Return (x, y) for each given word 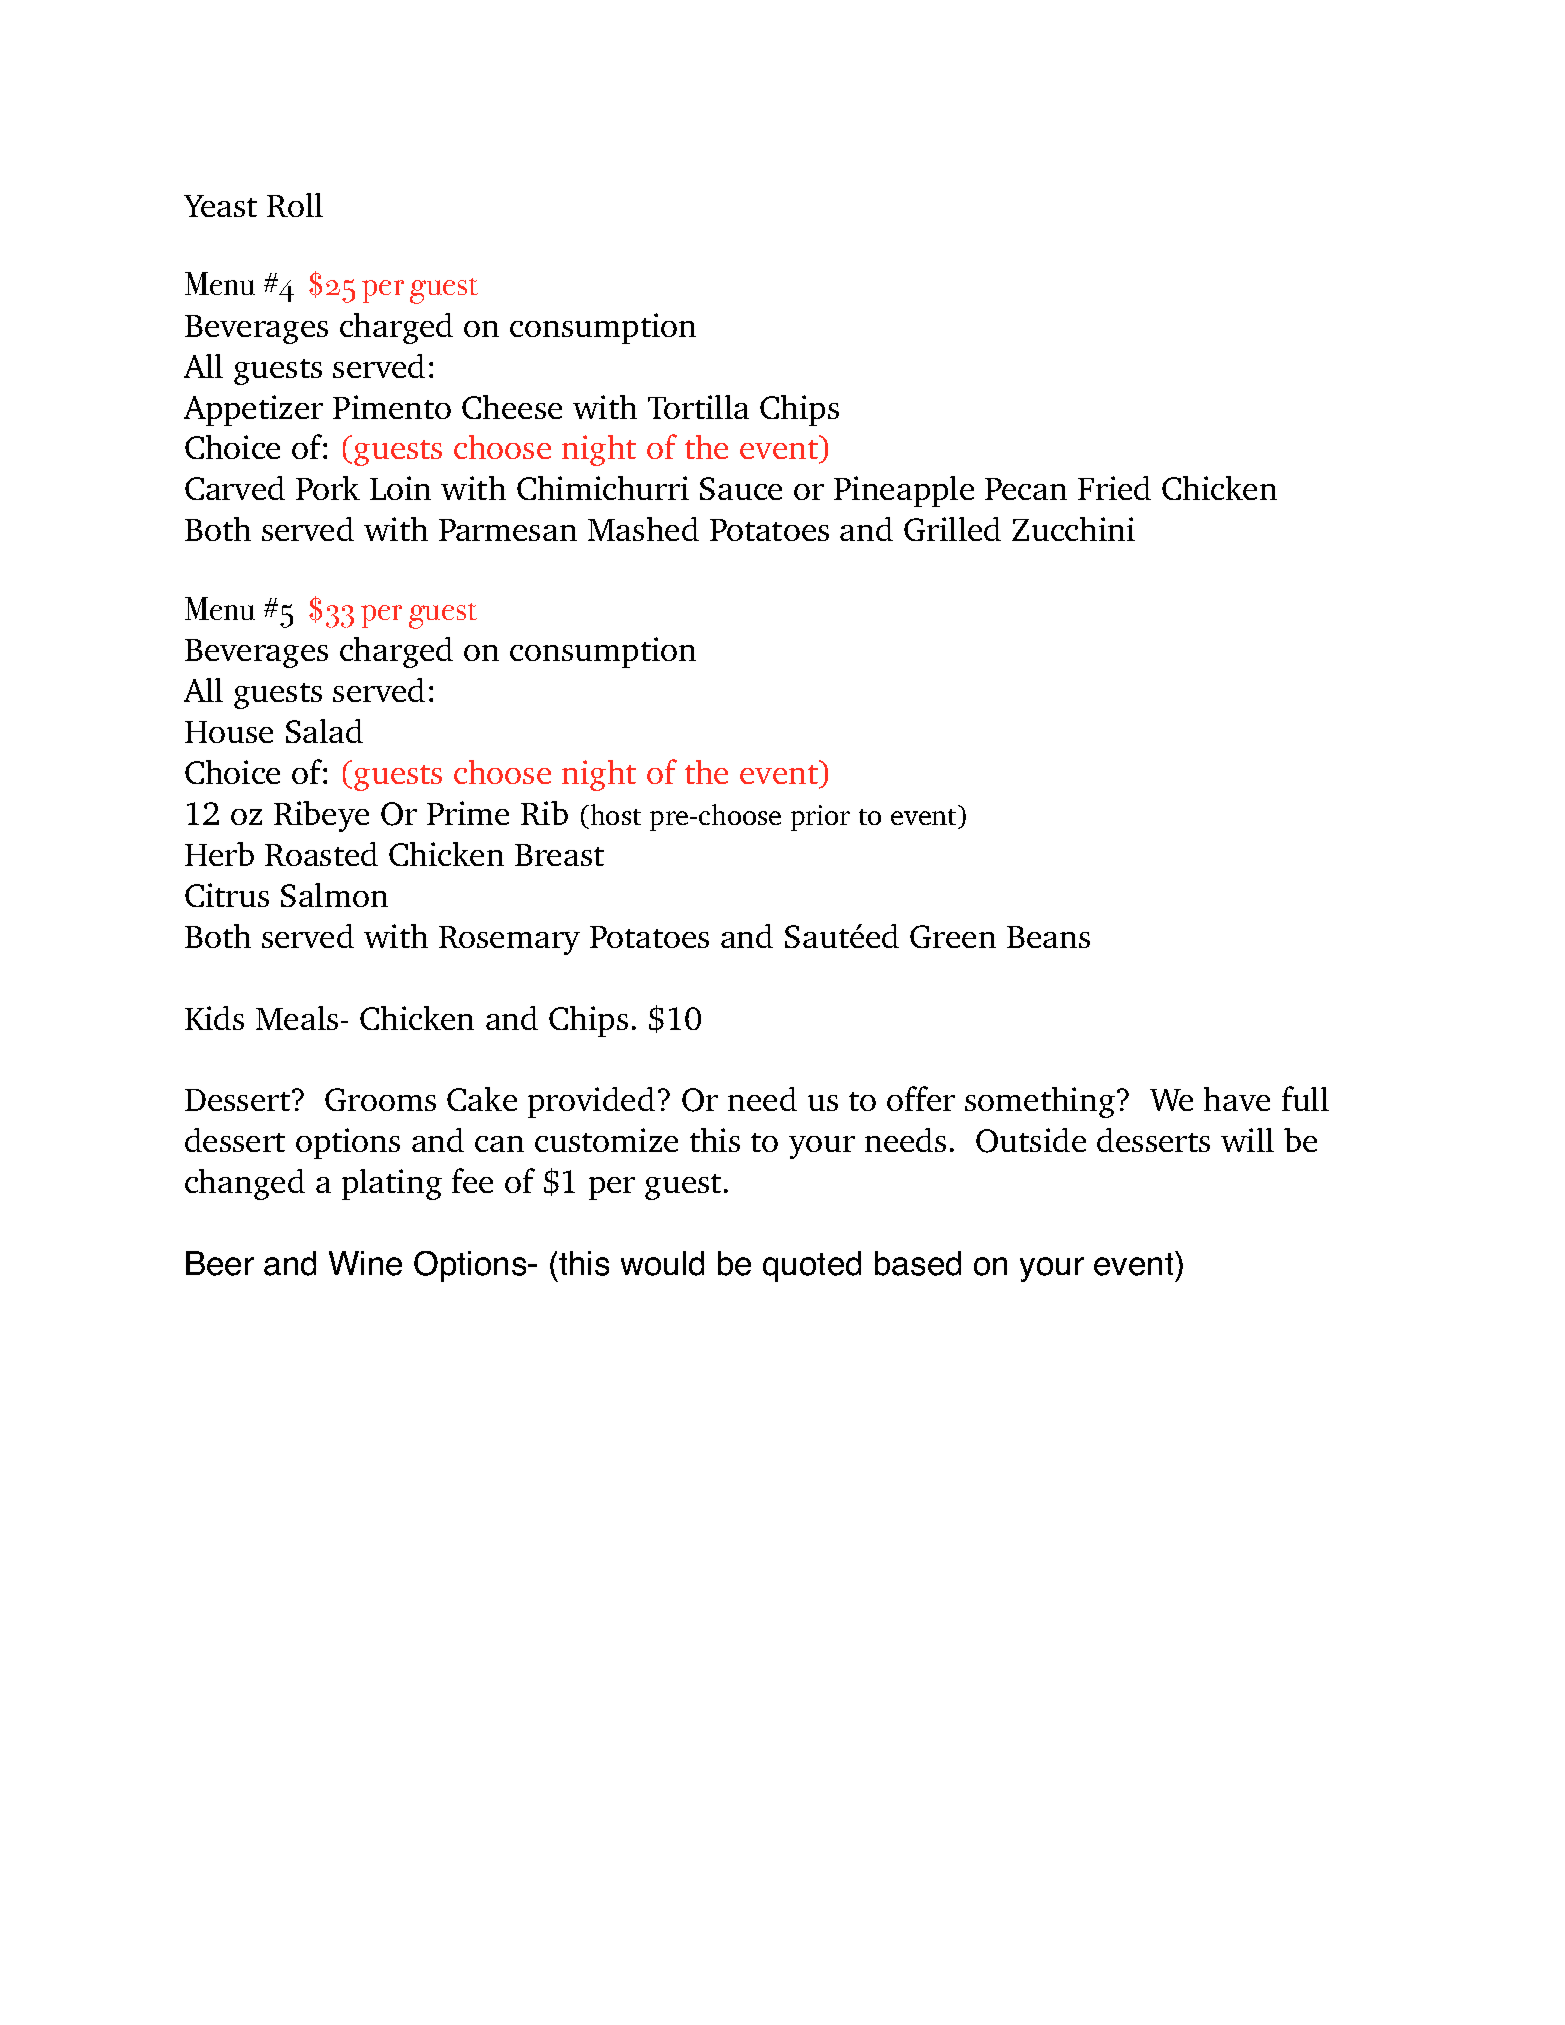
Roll (295, 205)
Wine (365, 1263)
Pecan (1026, 489)
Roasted (321, 854)
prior (820, 818)
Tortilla (698, 407)
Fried (1114, 488)
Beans (1048, 937)
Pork (328, 488)
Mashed (643, 529)
